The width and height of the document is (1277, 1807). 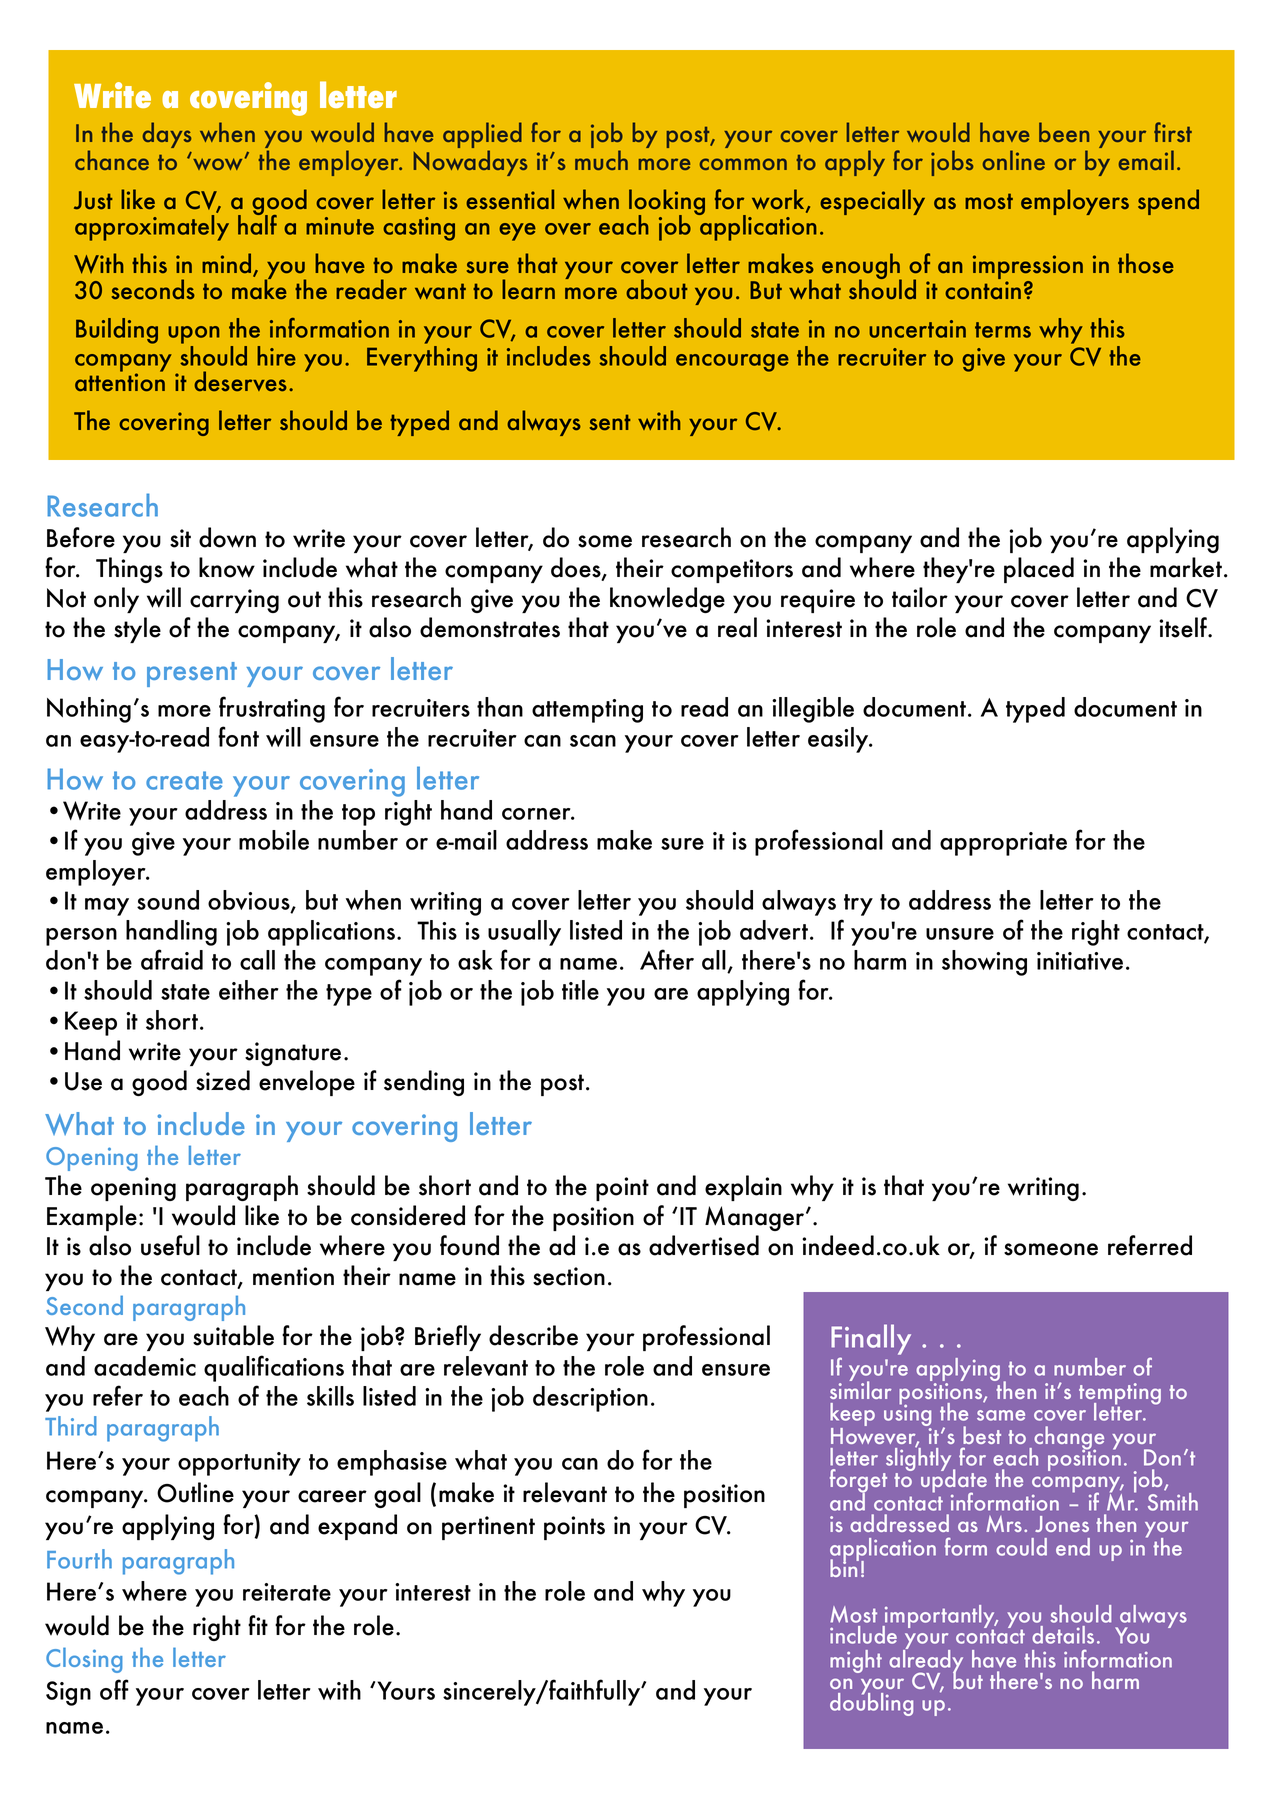 What do you see at coordinates (856, 1661) in the document?
I see `might` at bounding box center [856, 1661].
